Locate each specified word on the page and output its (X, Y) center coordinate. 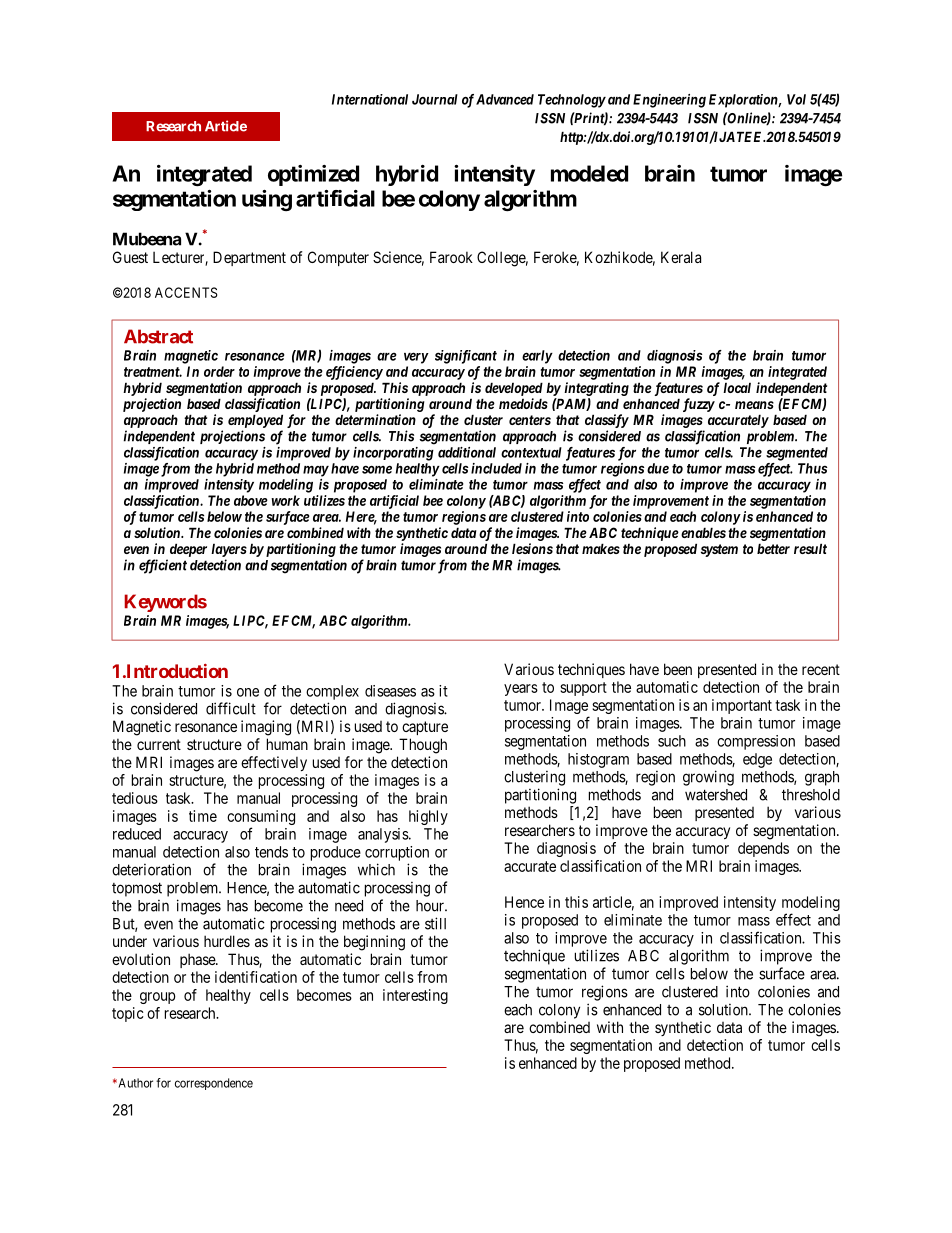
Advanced (505, 99)
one (248, 692)
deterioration (151, 869)
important (742, 706)
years (521, 690)
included (496, 468)
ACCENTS (186, 292)
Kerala (681, 257)
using (267, 200)
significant (466, 357)
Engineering (669, 101)
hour (431, 906)
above (251, 500)
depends (763, 849)
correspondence (214, 1084)
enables (703, 532)
